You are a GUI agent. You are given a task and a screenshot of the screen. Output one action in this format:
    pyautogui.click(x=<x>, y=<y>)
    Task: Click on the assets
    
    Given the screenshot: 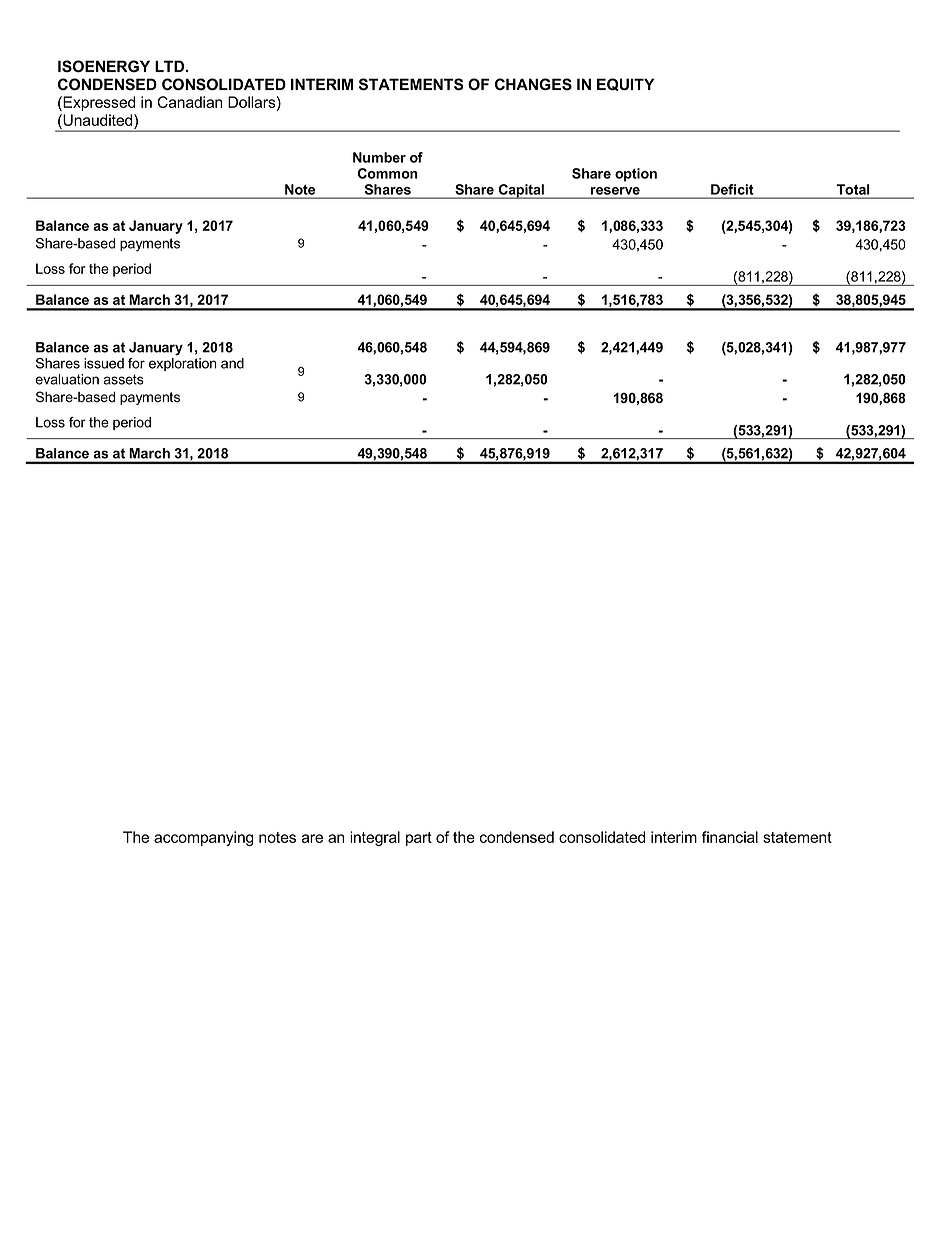 What is the action you would take?
    pyautogui.click(x=123, y=379)
